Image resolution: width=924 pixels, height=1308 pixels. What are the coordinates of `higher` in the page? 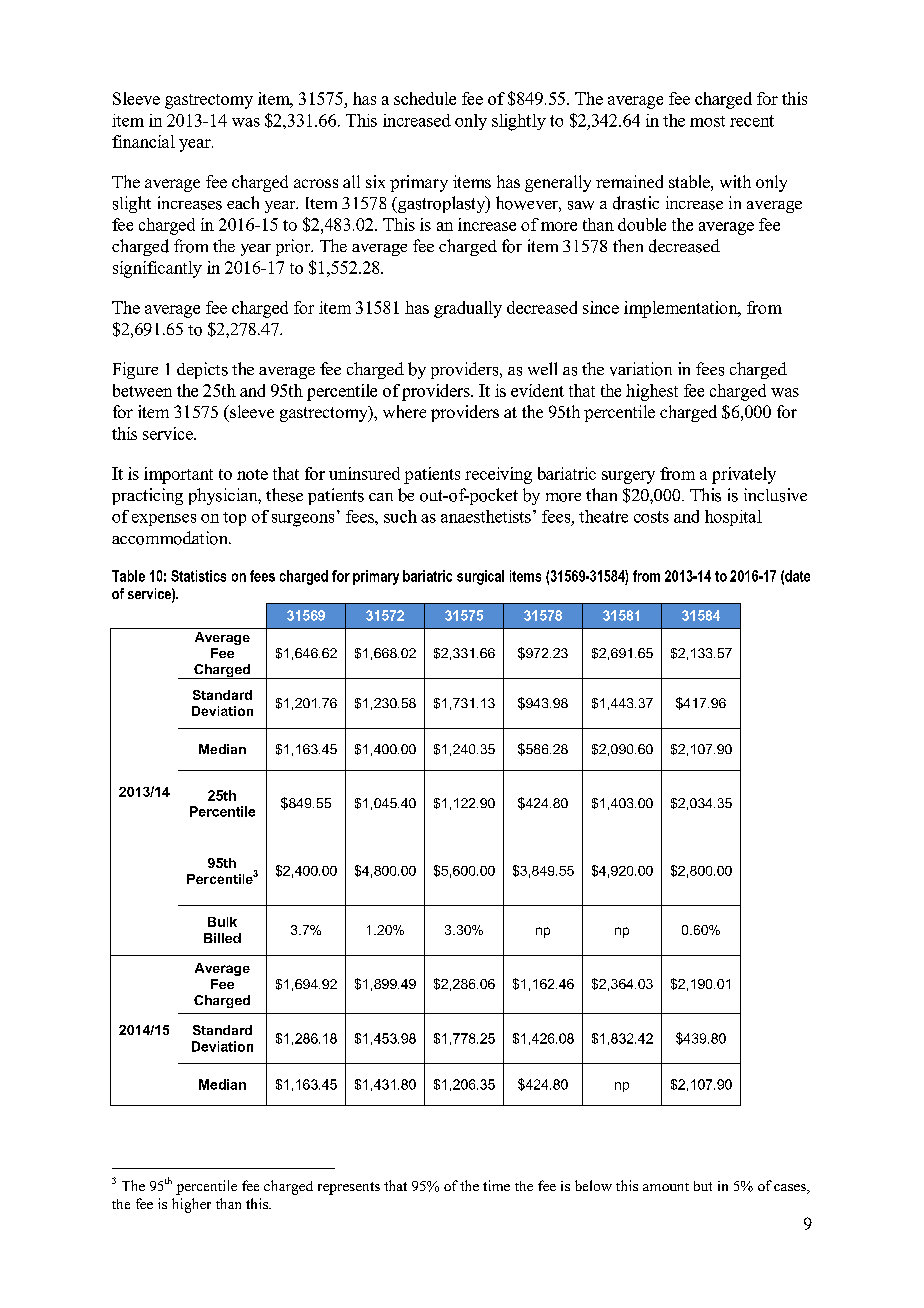 It's located at (191, 1205).
